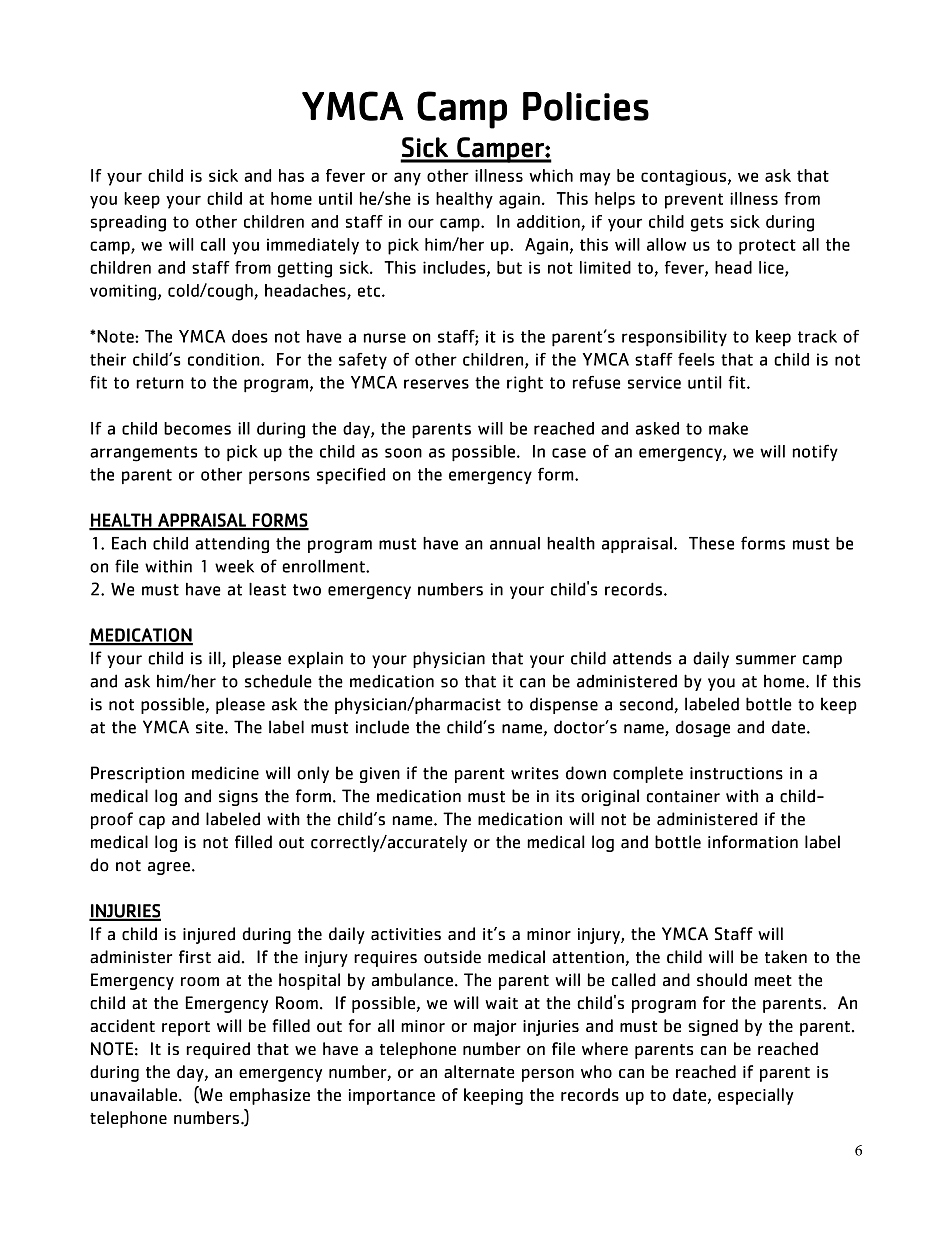  What do you see at coordinates (234, 566) in the screenshot?
I see `week` at bounding box center [234, 566].
